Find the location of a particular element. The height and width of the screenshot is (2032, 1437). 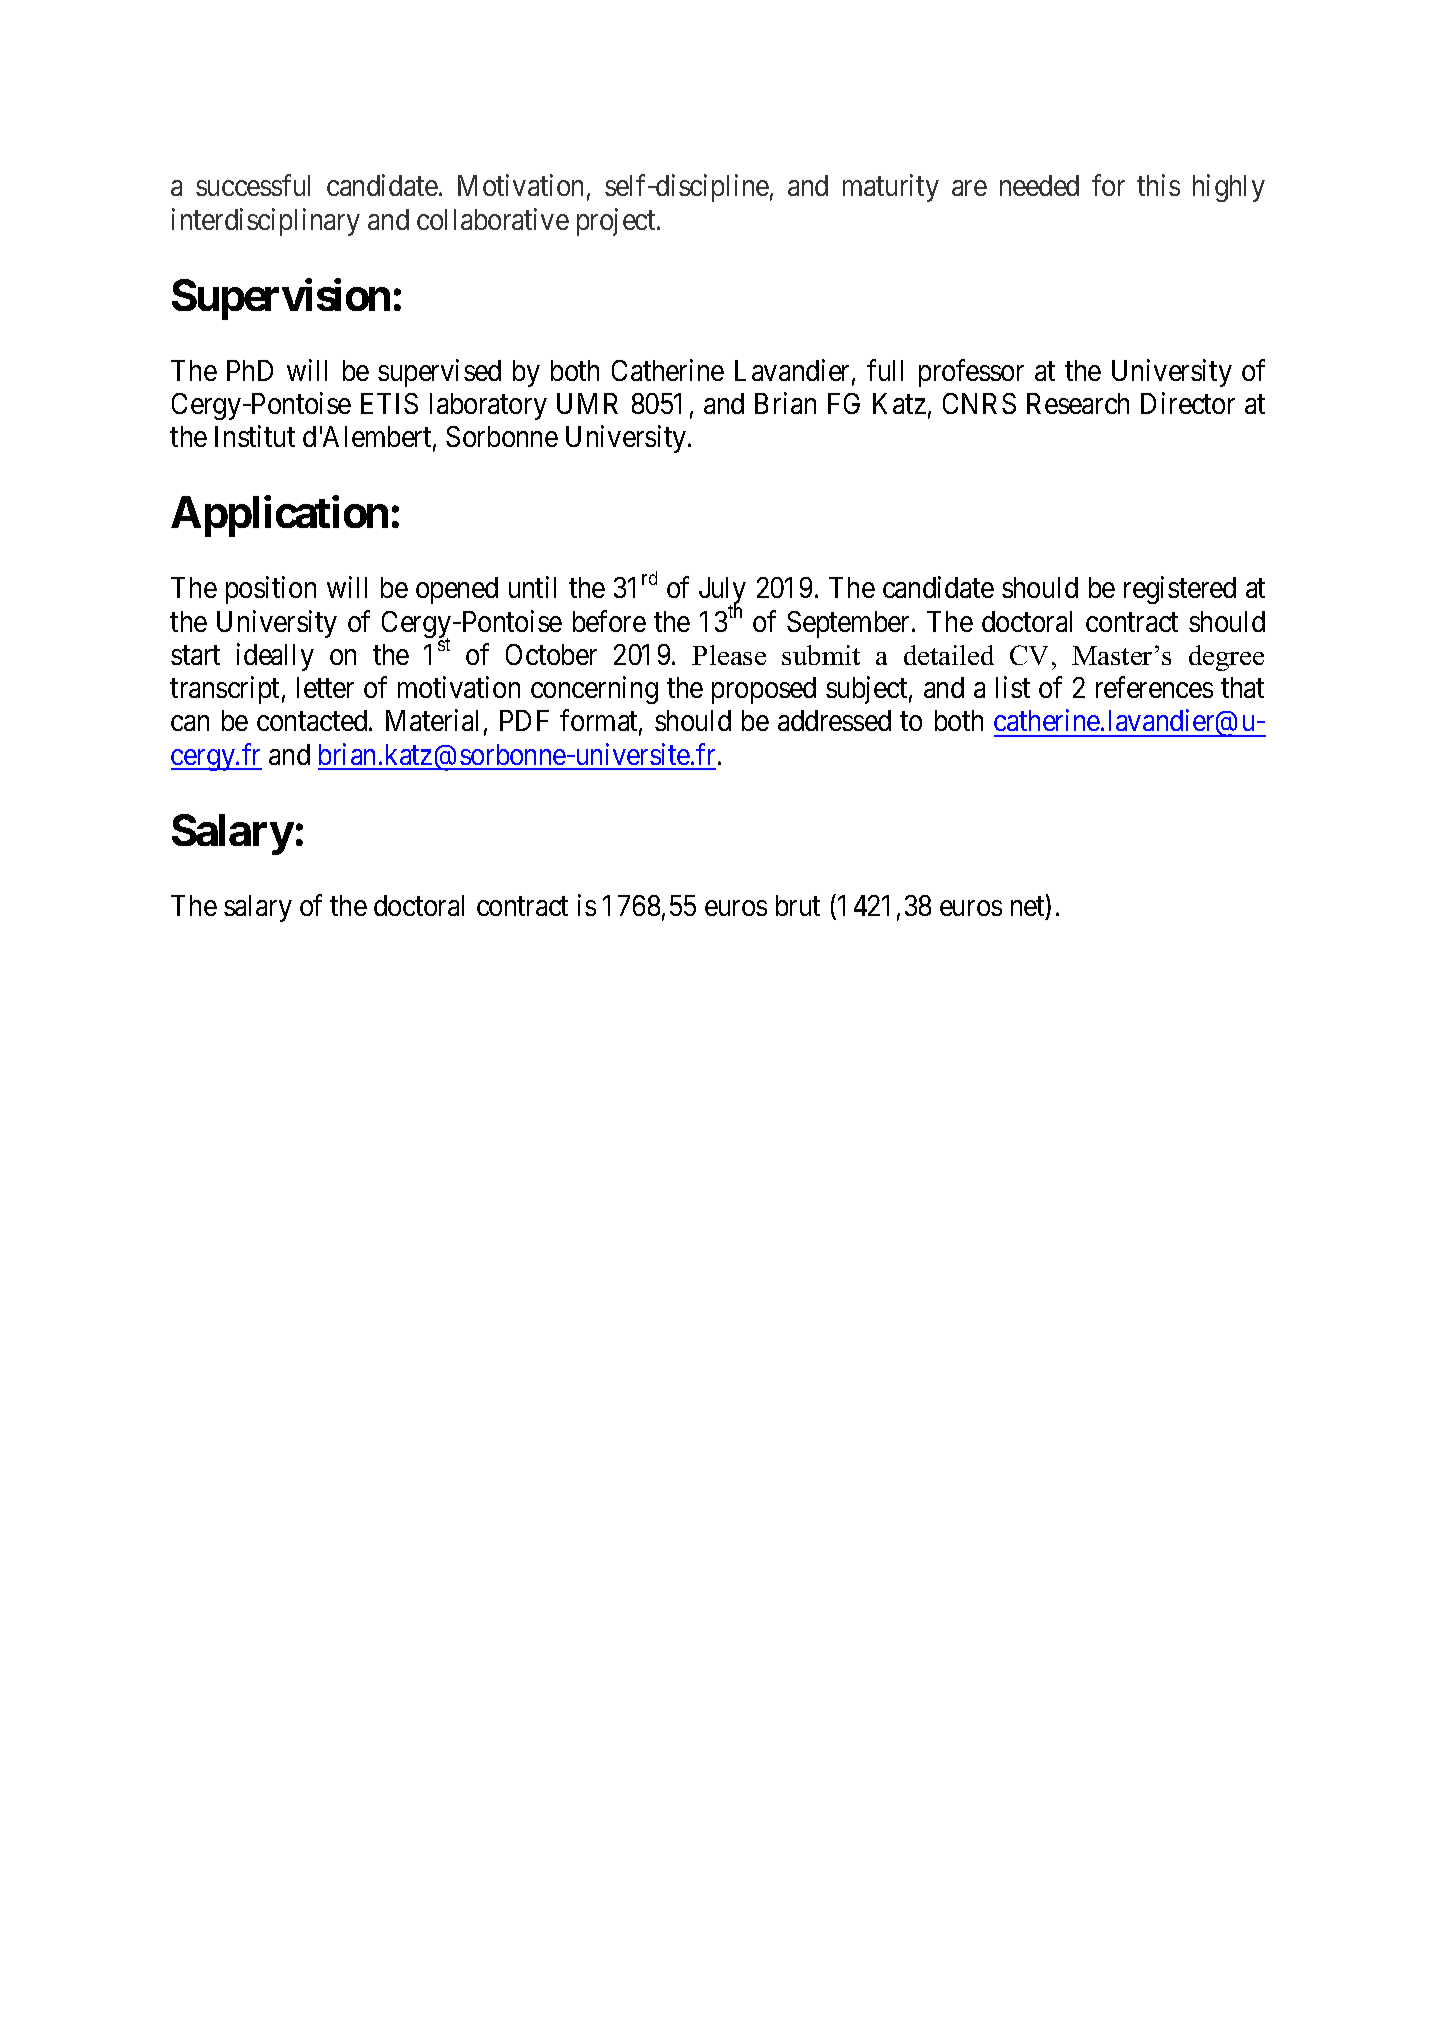

this is located at coordinates (1158, 185).
